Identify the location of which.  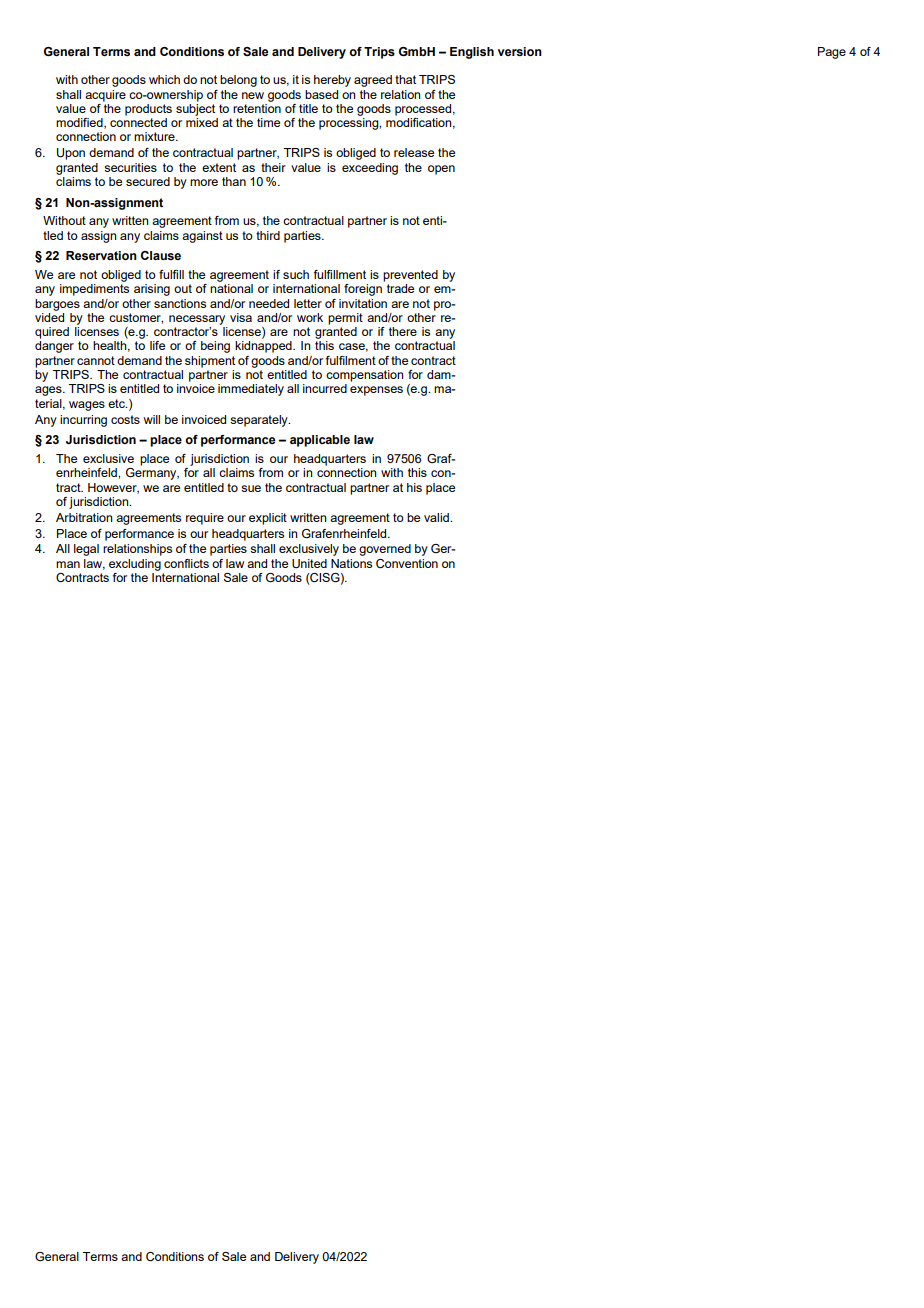
(164, 79).
